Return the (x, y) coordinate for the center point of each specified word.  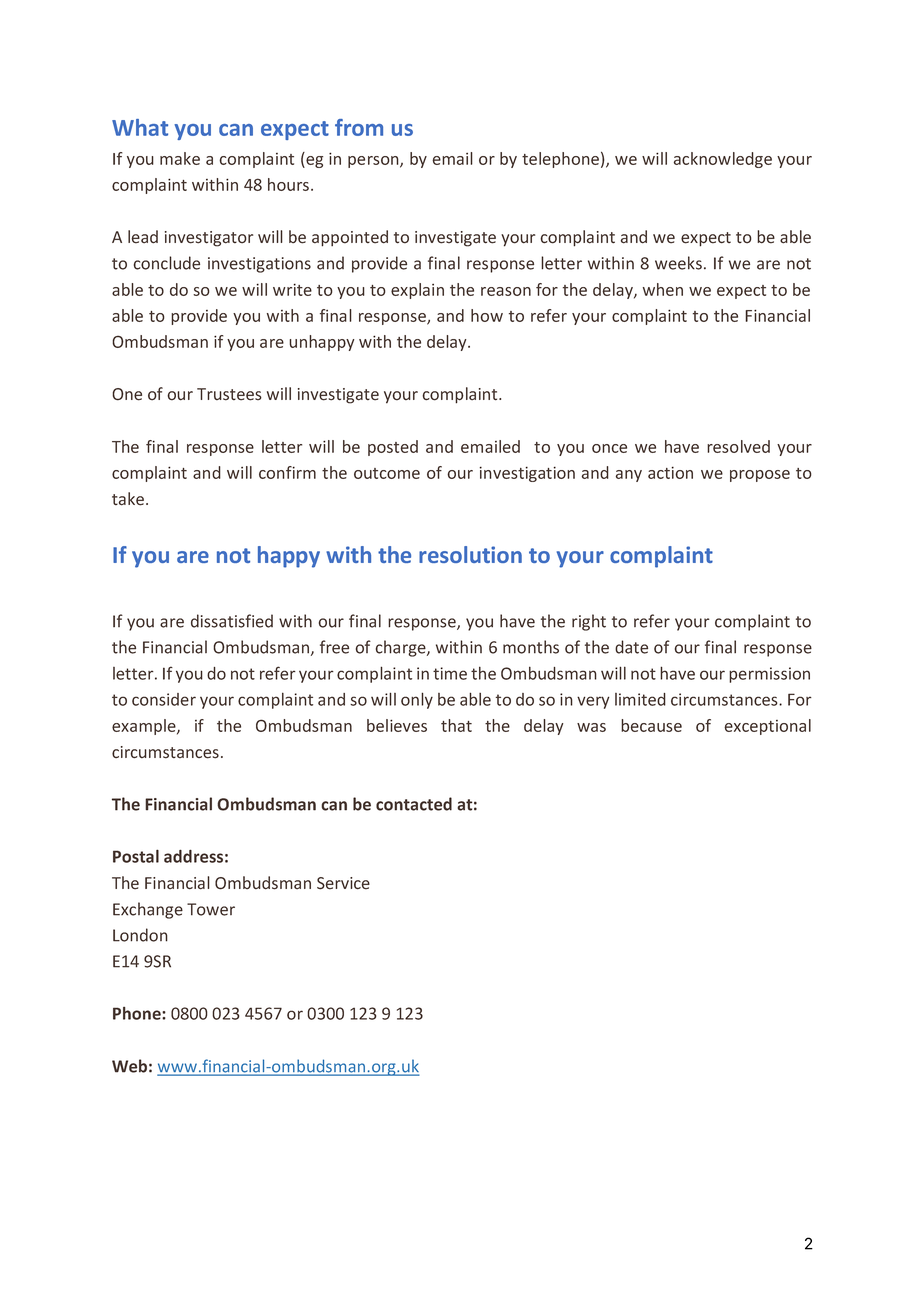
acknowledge (723, 160)
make (180, 158)
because (651, 725)
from (359, 127)
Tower (211, 909)
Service (343, 883)
